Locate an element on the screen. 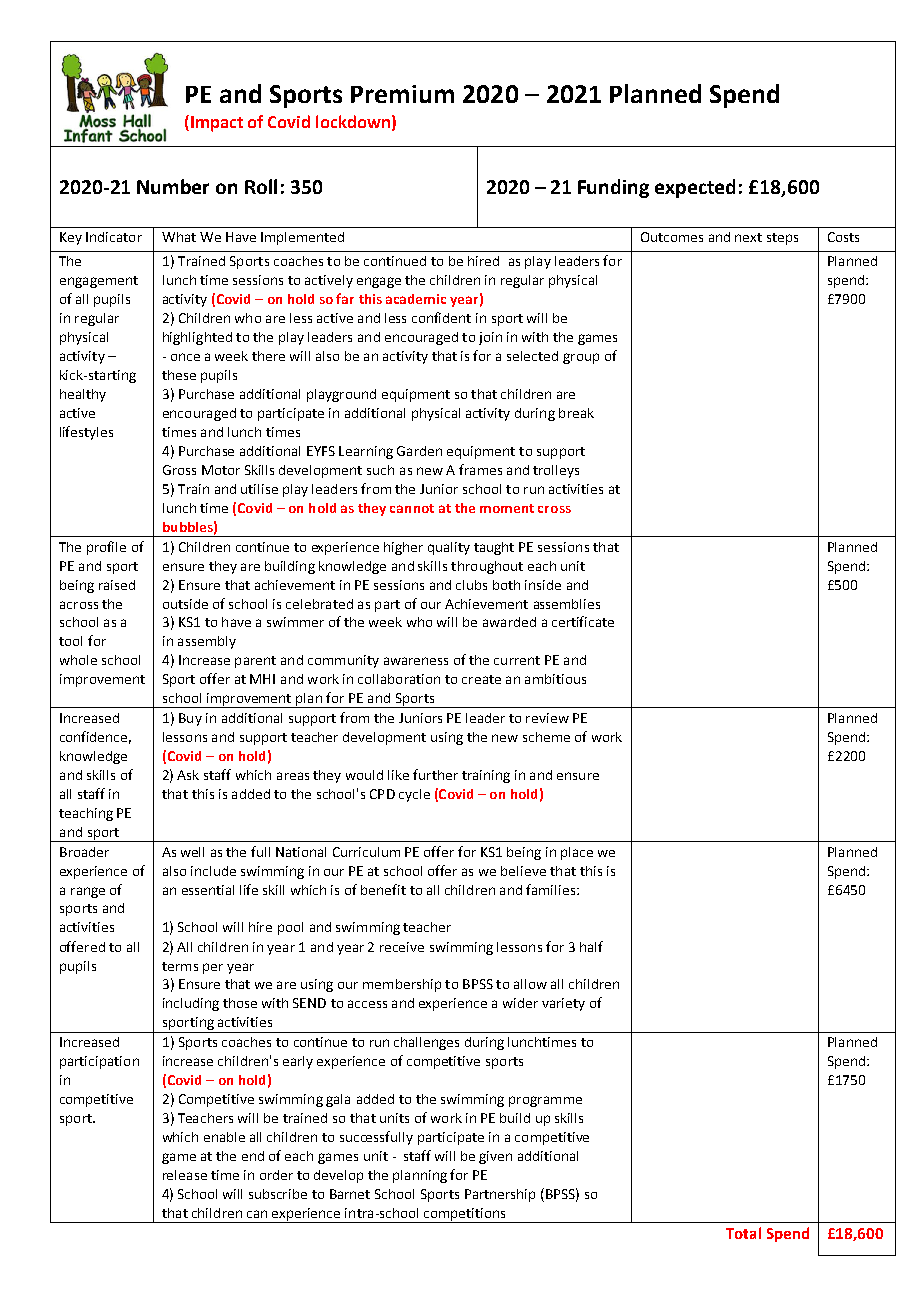  Premium is located at coordinates (402, 94).
